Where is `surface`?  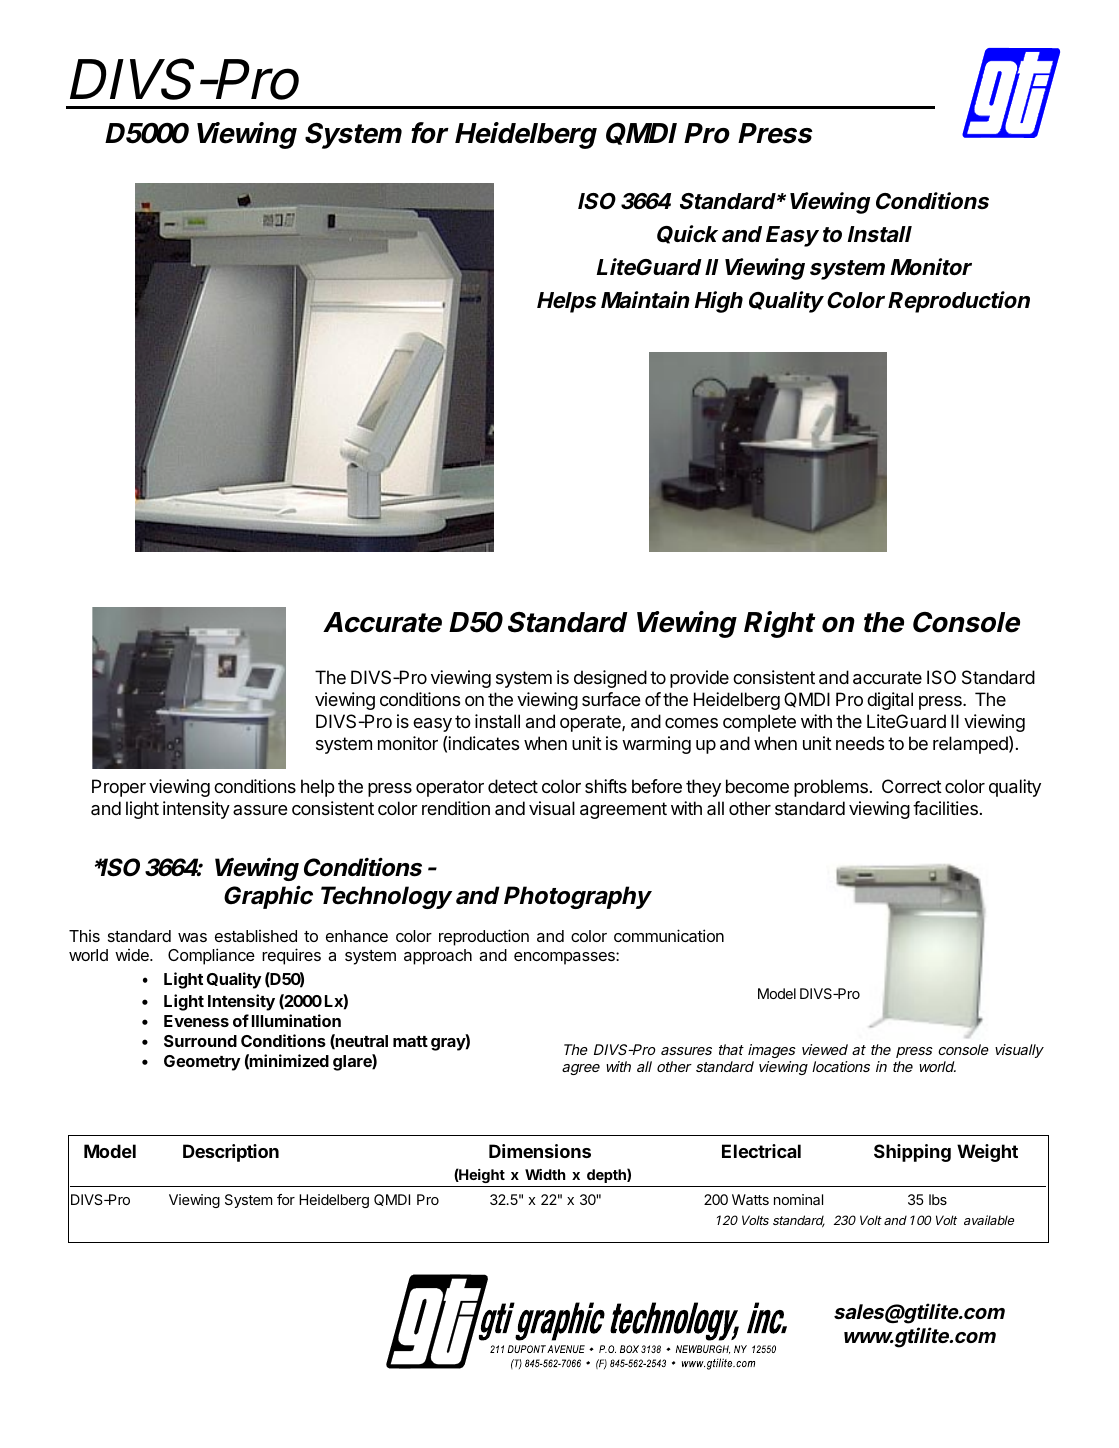
surface is located at coordinates (611, 699).
